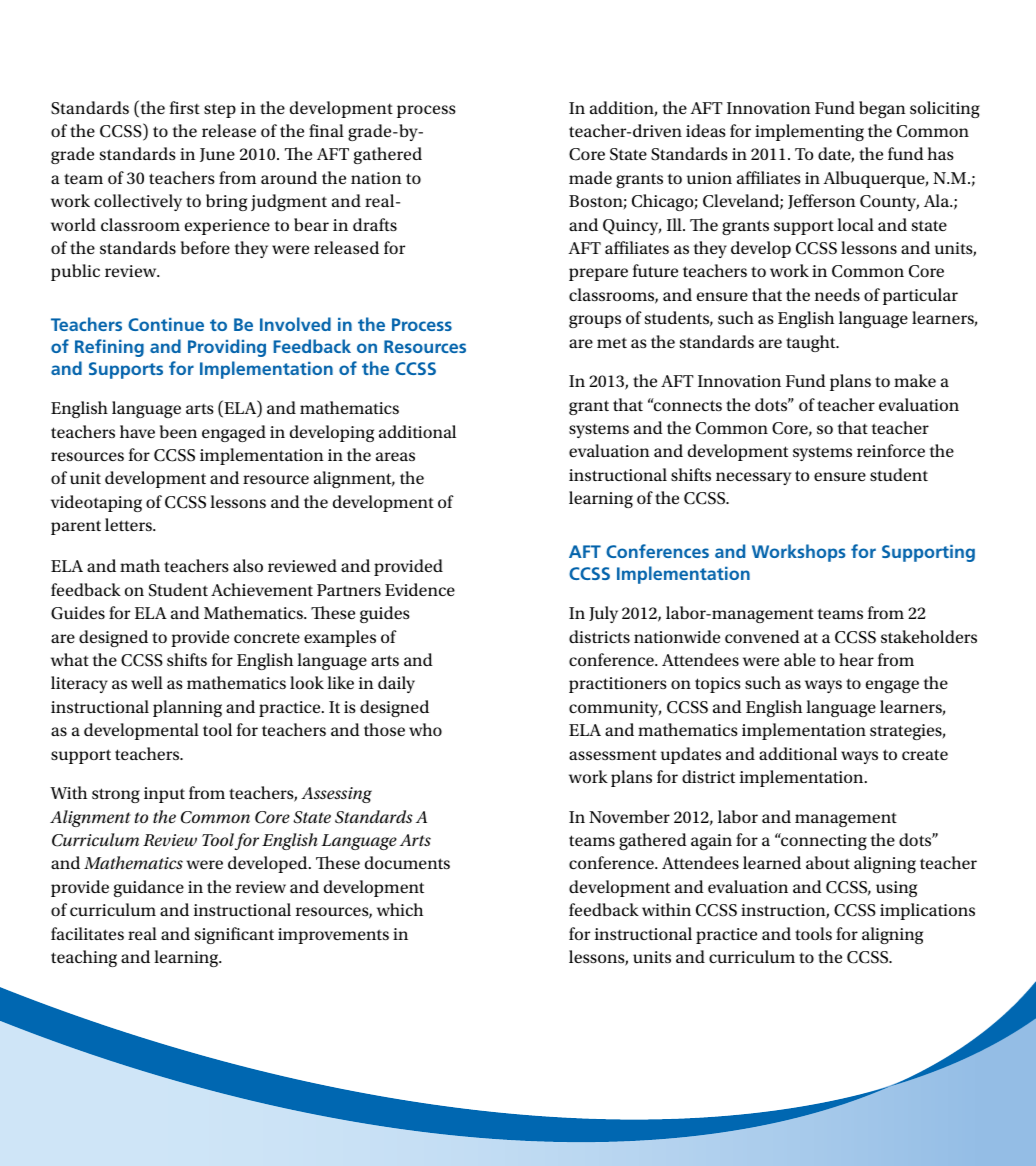  I want to click on implementing, so click(809, 132).
